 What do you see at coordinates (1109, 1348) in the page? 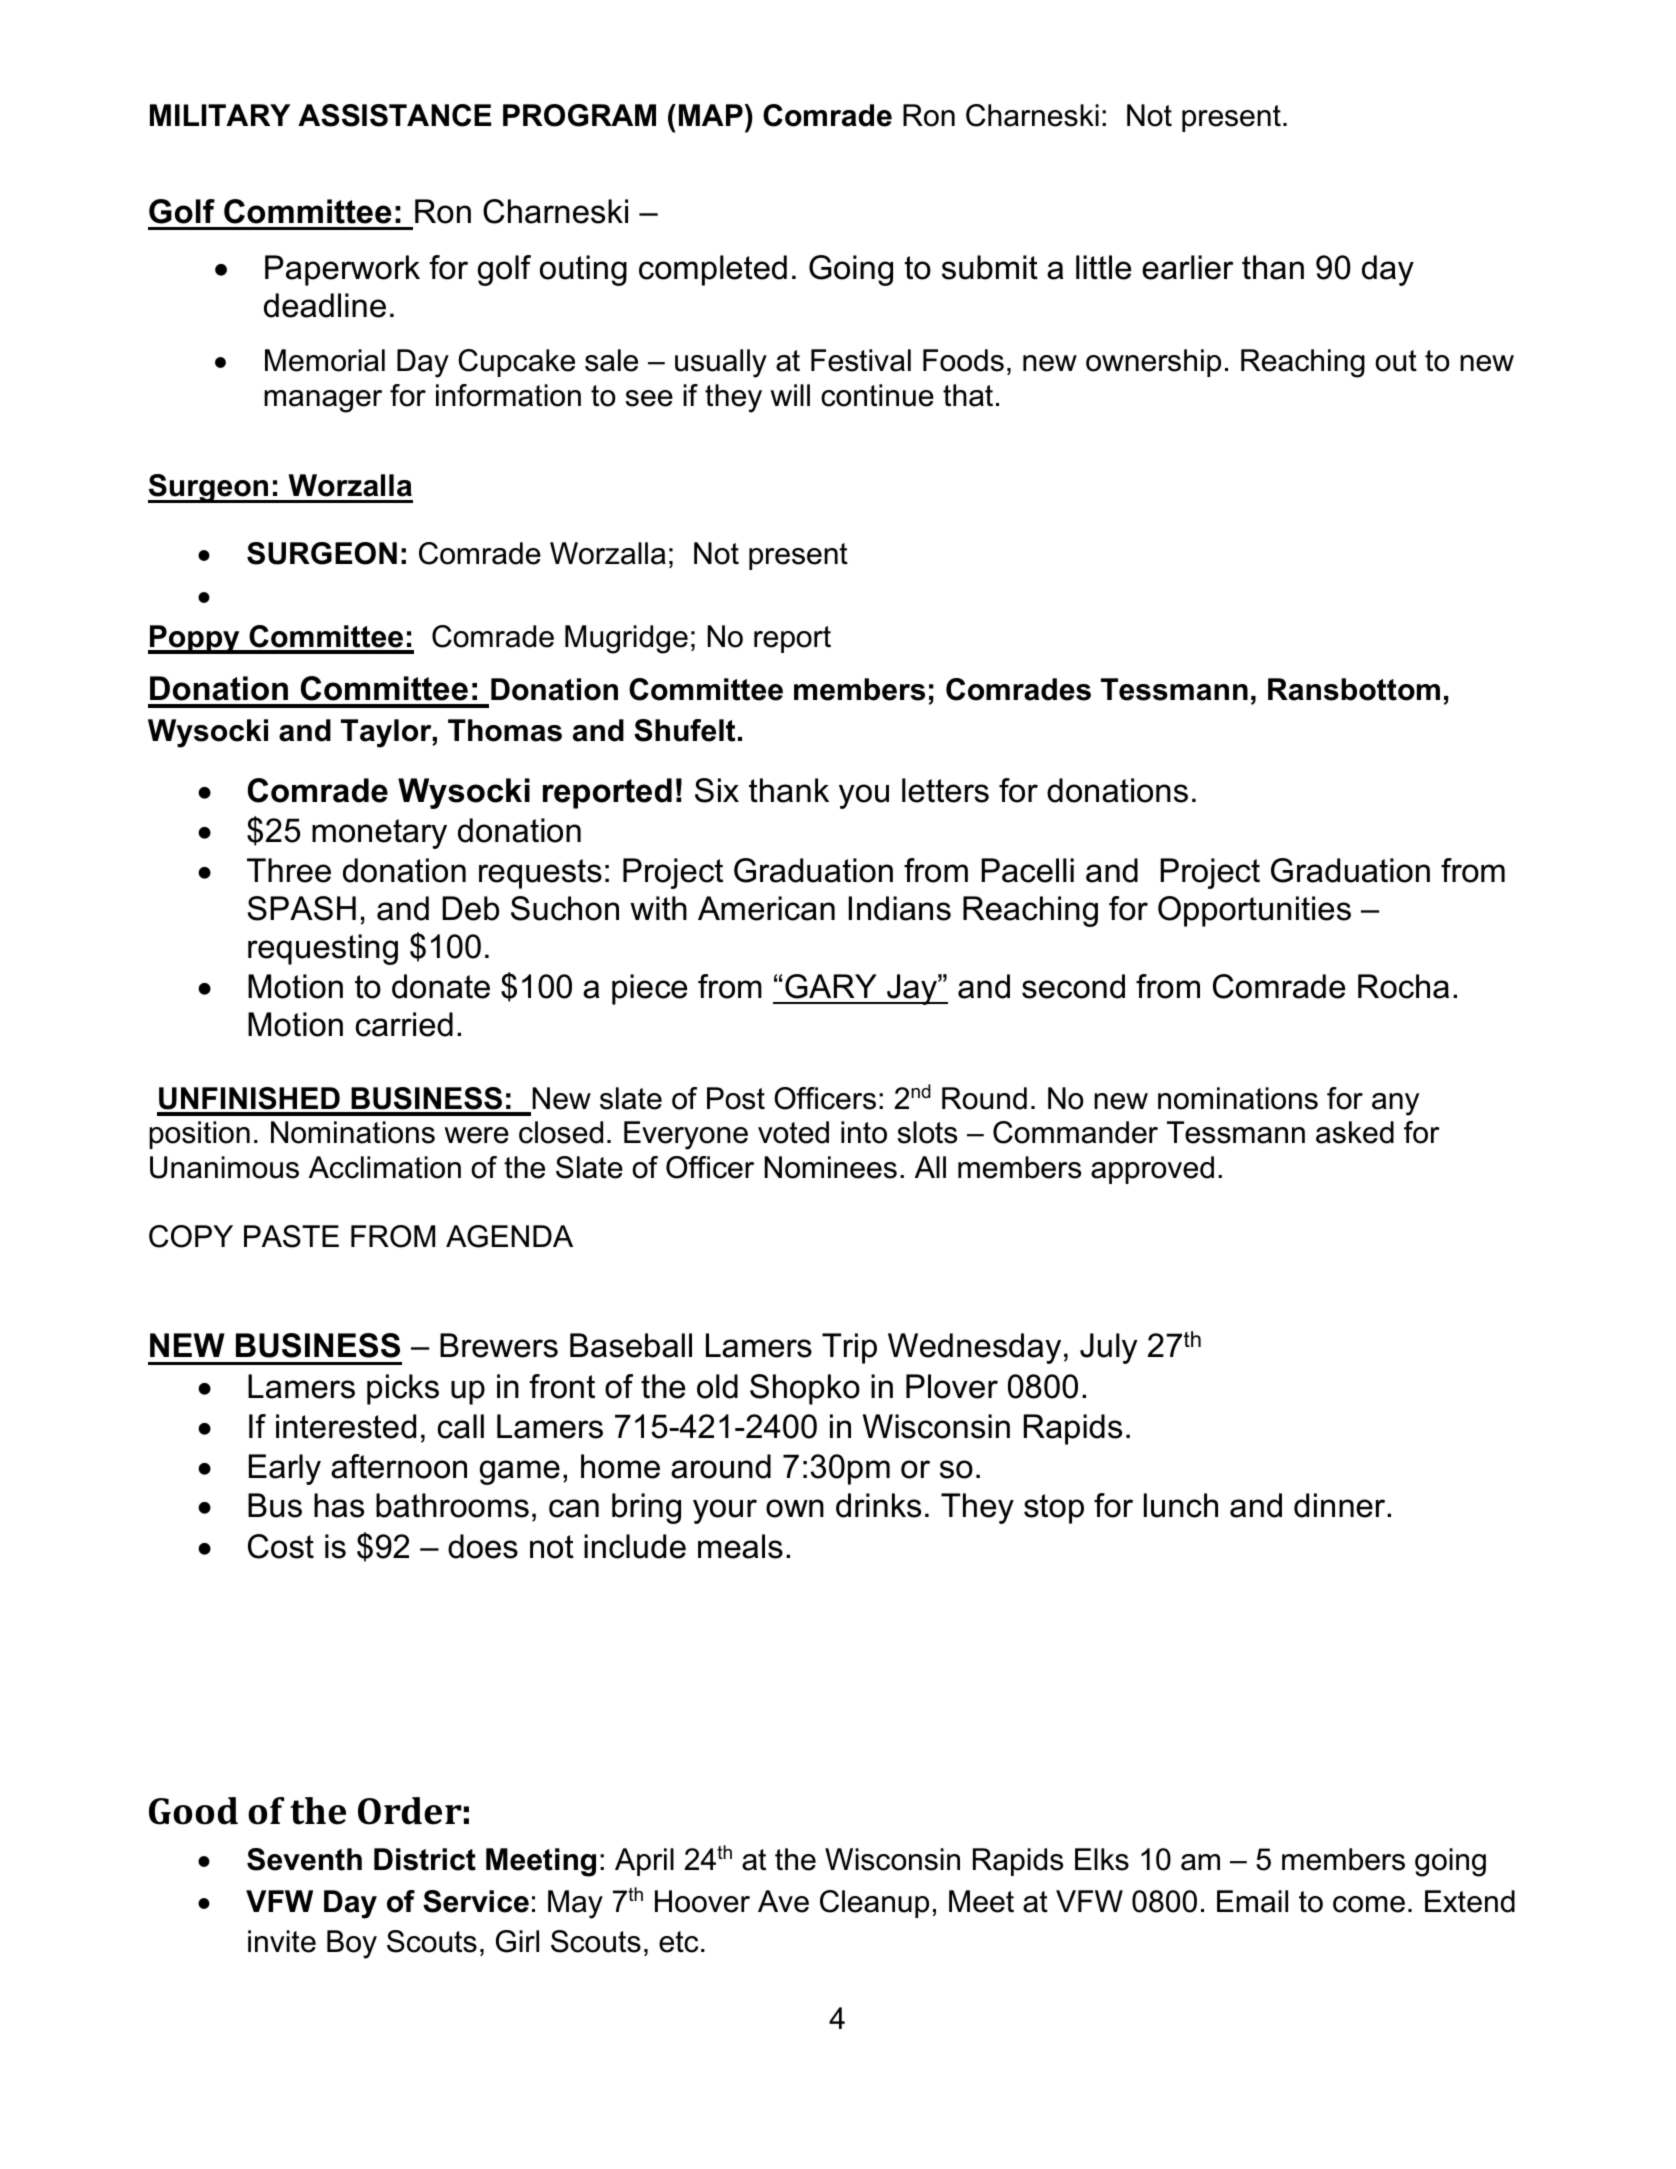
I see `July` at bounding box center [1109, 1348].
